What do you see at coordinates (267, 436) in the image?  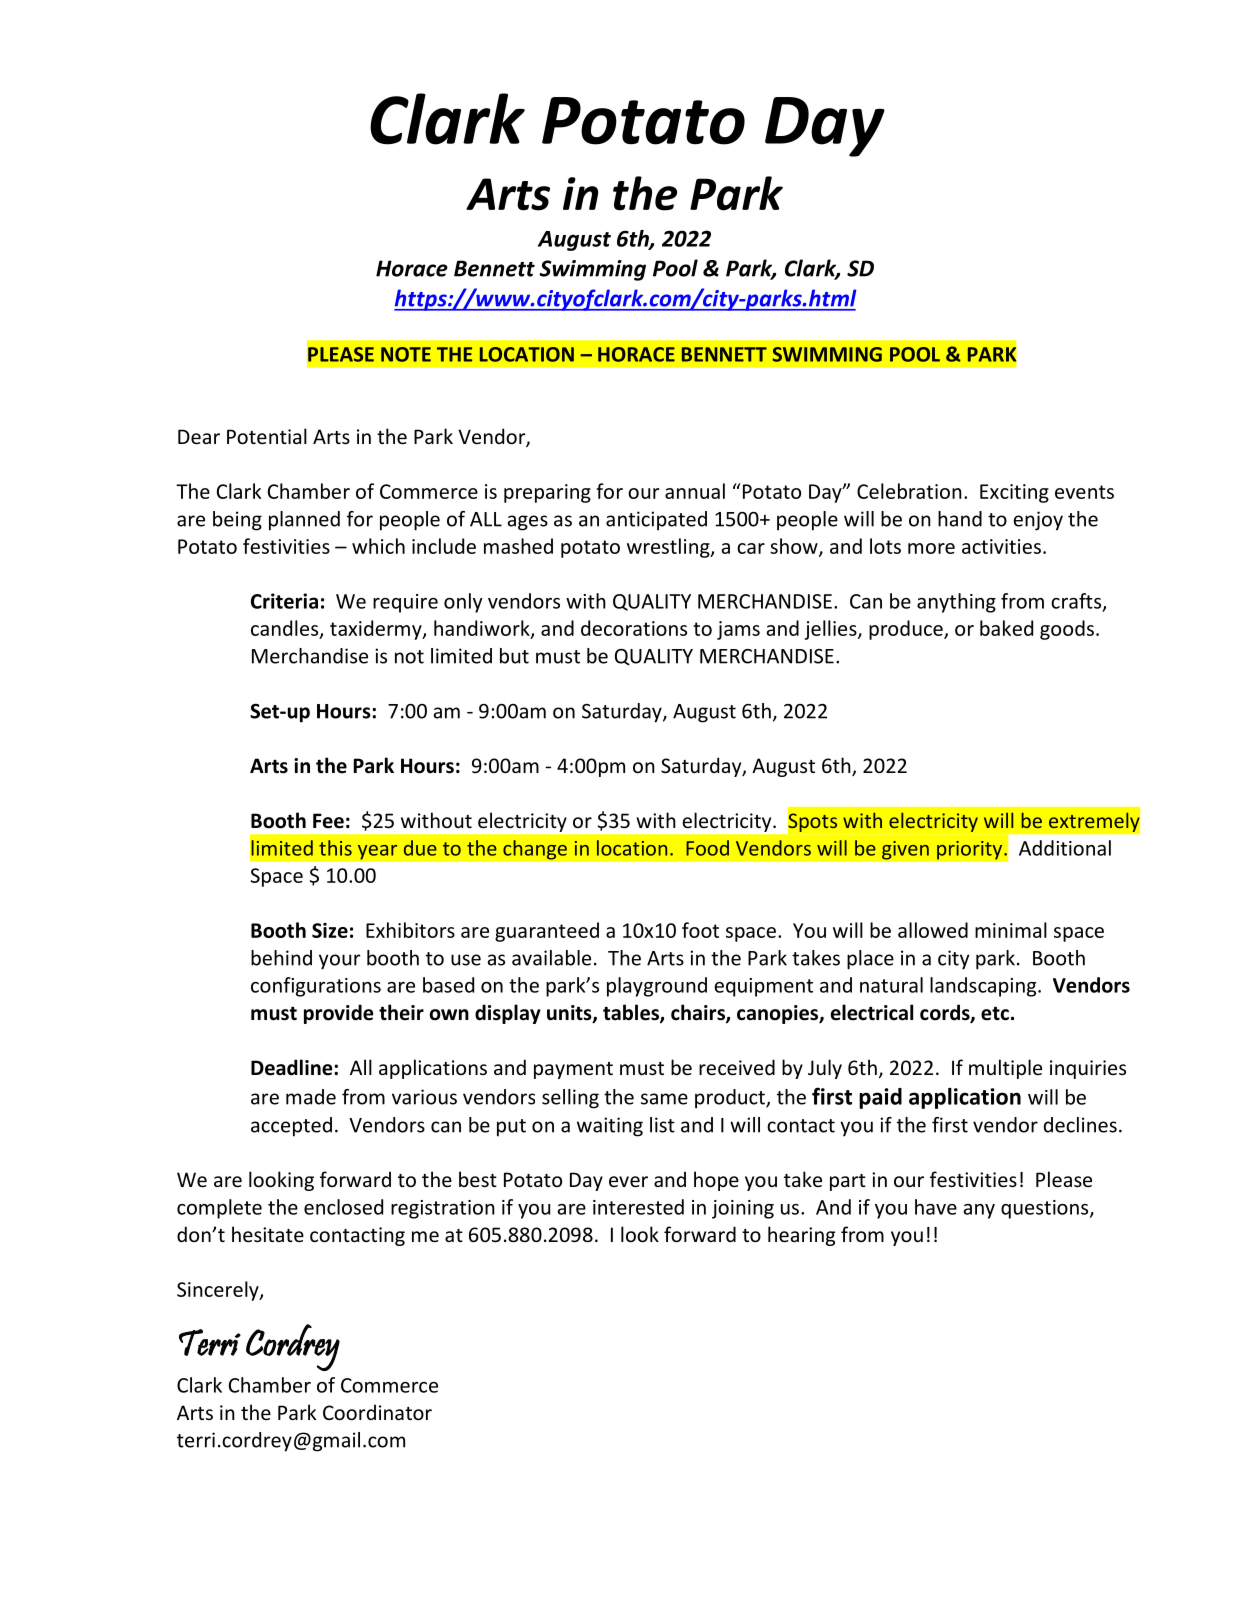 I see `Potential` at bounding box center [267, 436].
